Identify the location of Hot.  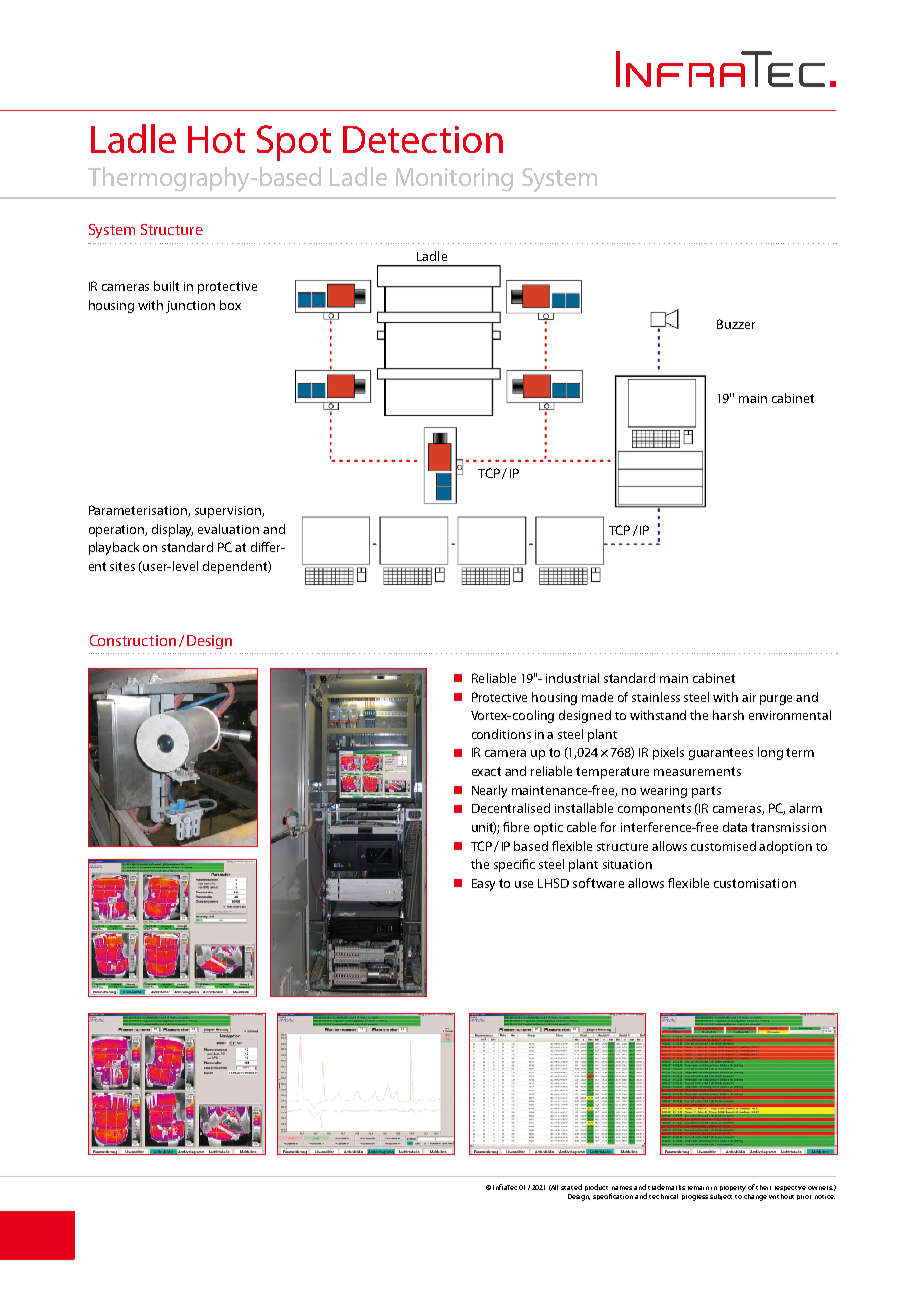
(216, 139).
